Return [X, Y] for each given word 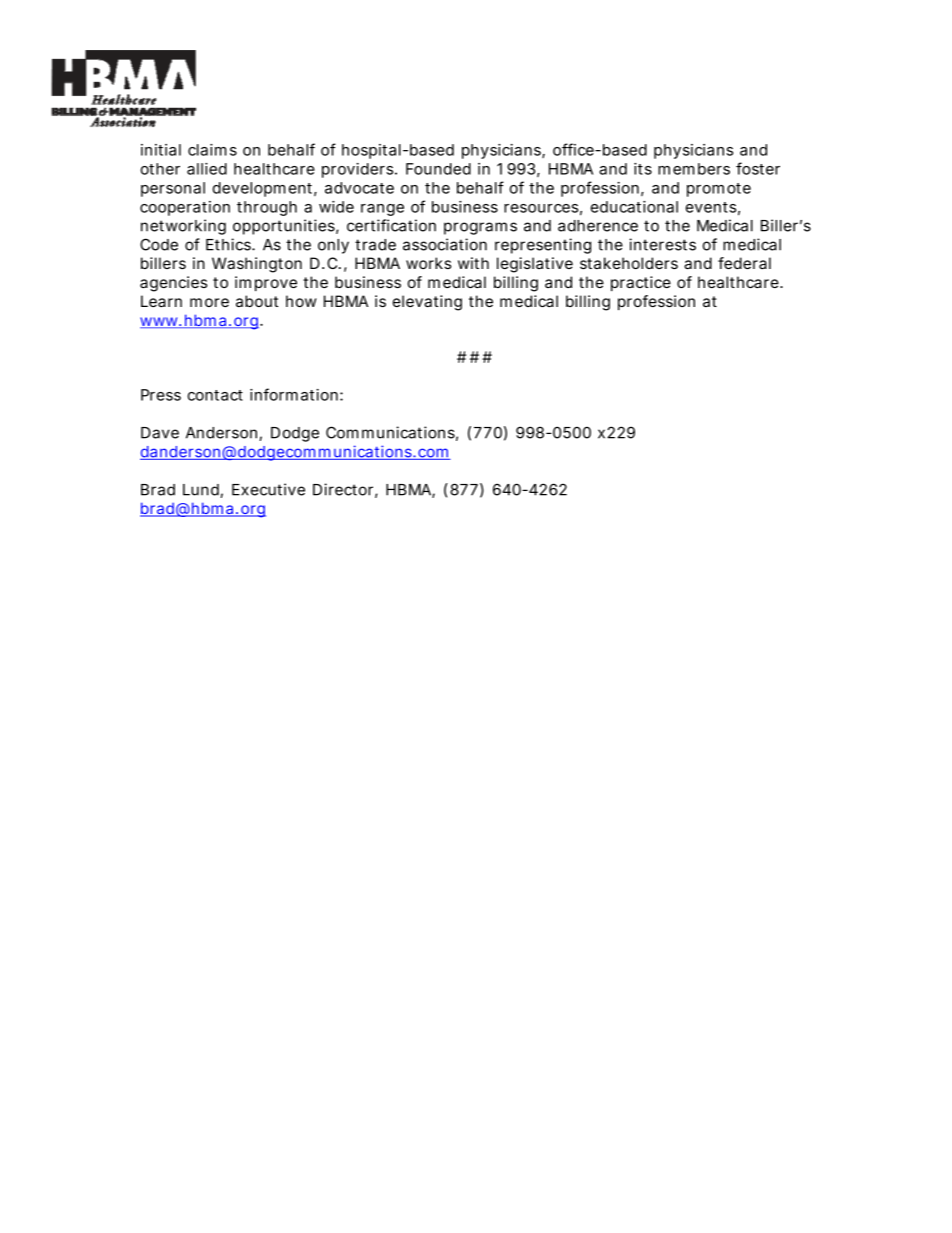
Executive [268, 489]
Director [343, 489]
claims [212, 150]
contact [215, 395]
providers [357, 170]
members [694, 169]
